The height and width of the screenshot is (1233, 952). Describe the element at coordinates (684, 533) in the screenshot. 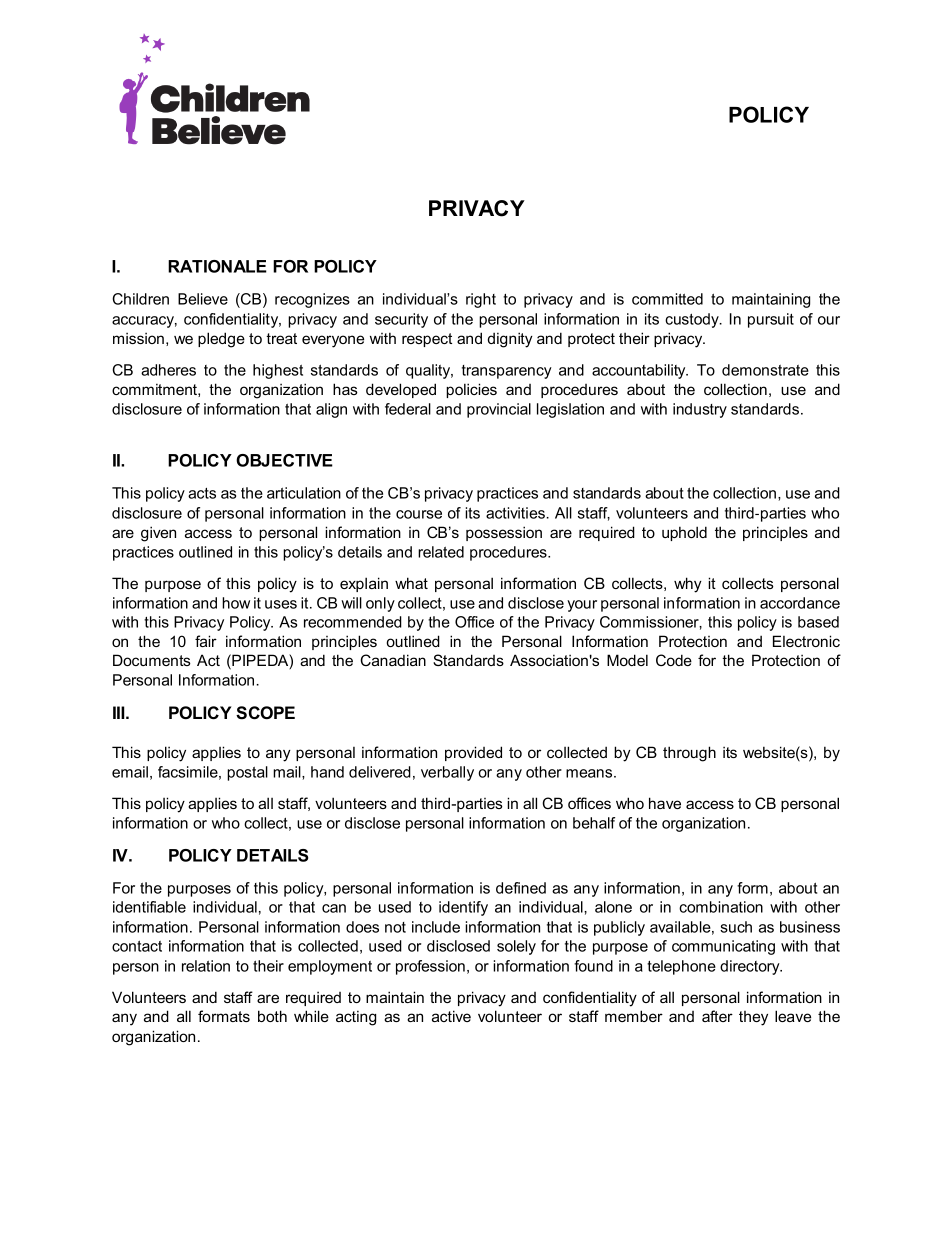

I see `uphold` at that location.
